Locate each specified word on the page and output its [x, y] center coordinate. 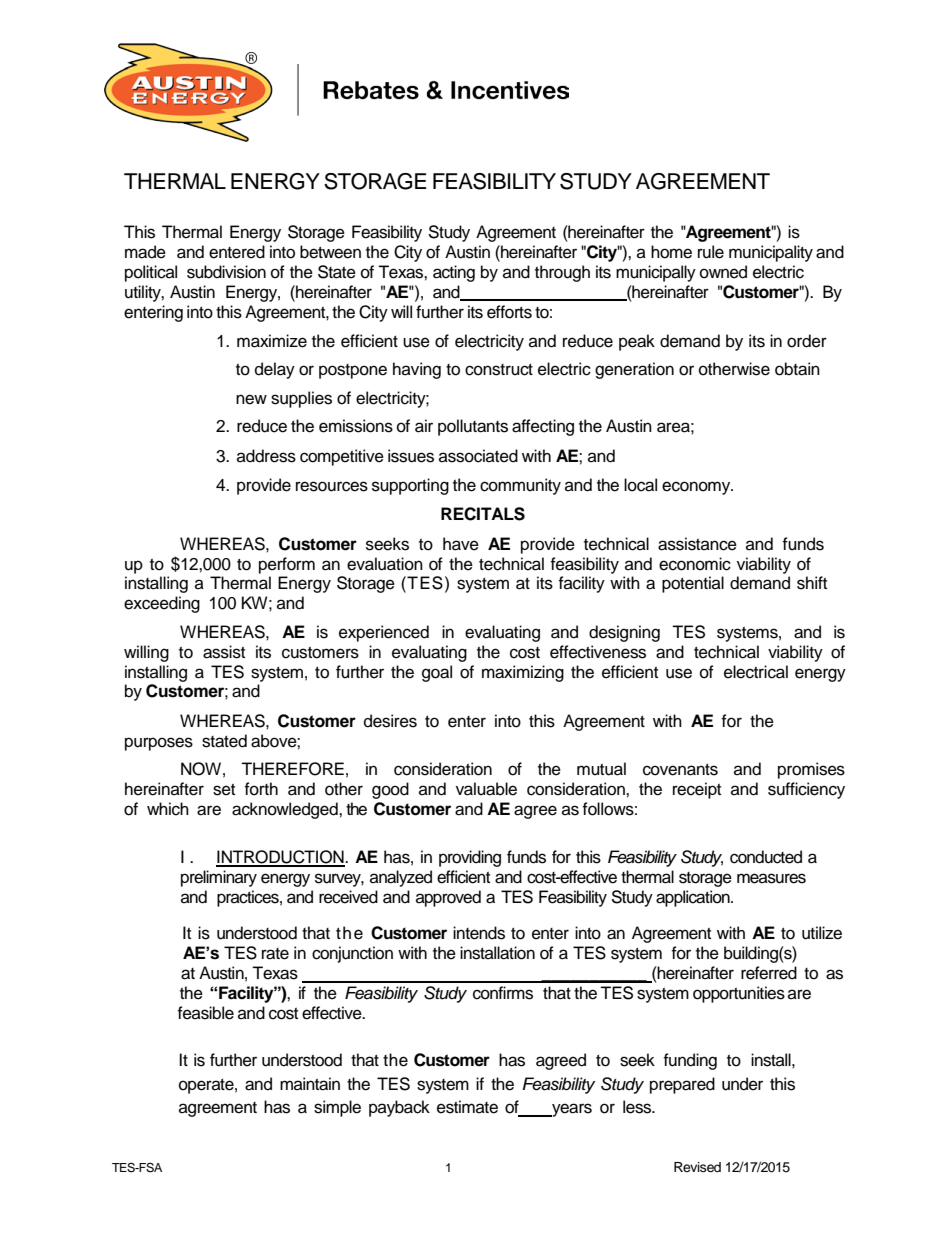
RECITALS [483, 514]
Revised [697, 1167]
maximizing [523, 673]
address [266, 456]
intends [479, 933]
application [694, 898]
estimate [467, 1107]
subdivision [226, 272]
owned [723, 272]
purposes [159, 744]
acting [454, 273]
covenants [680, 770]
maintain [310, 1084]
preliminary [219, 878]
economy [697, 488]
